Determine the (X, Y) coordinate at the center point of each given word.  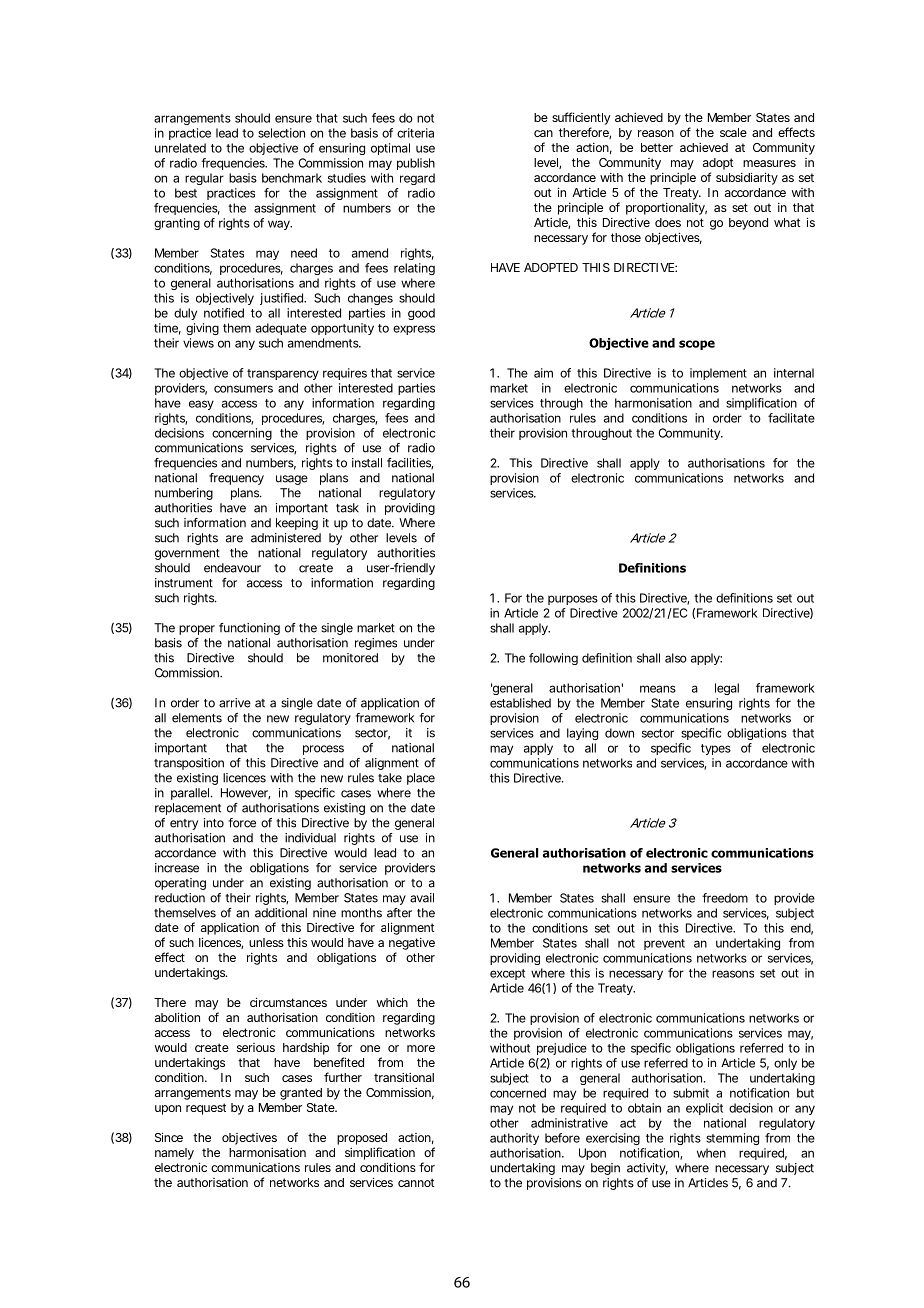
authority (514, 1139)
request (206, 1109)
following (553, 659)
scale (733, 132)
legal (727, 689)
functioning (249, 629)
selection (281, 133)
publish (416, 164)
